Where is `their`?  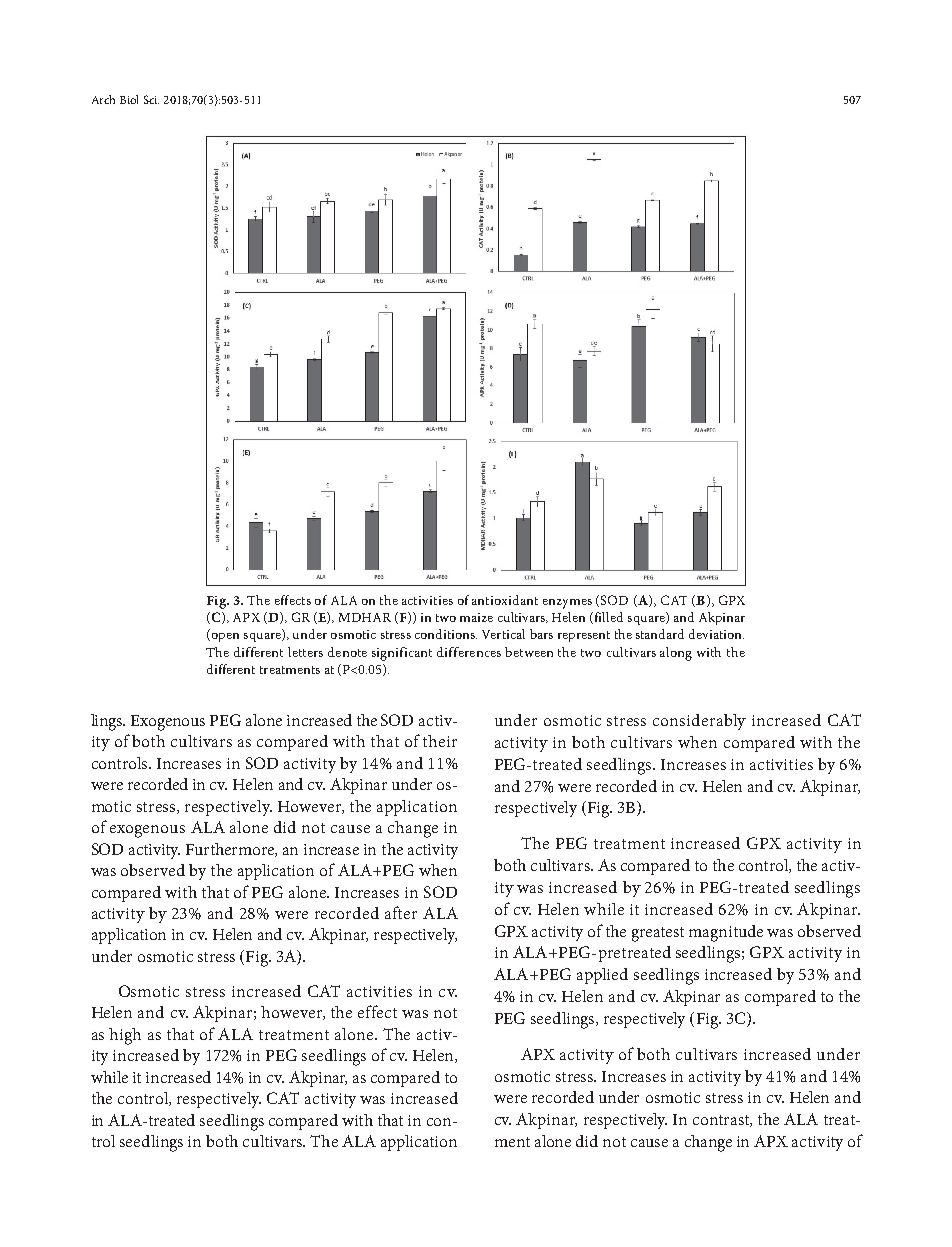
their is located at coordinates (440, 741).
